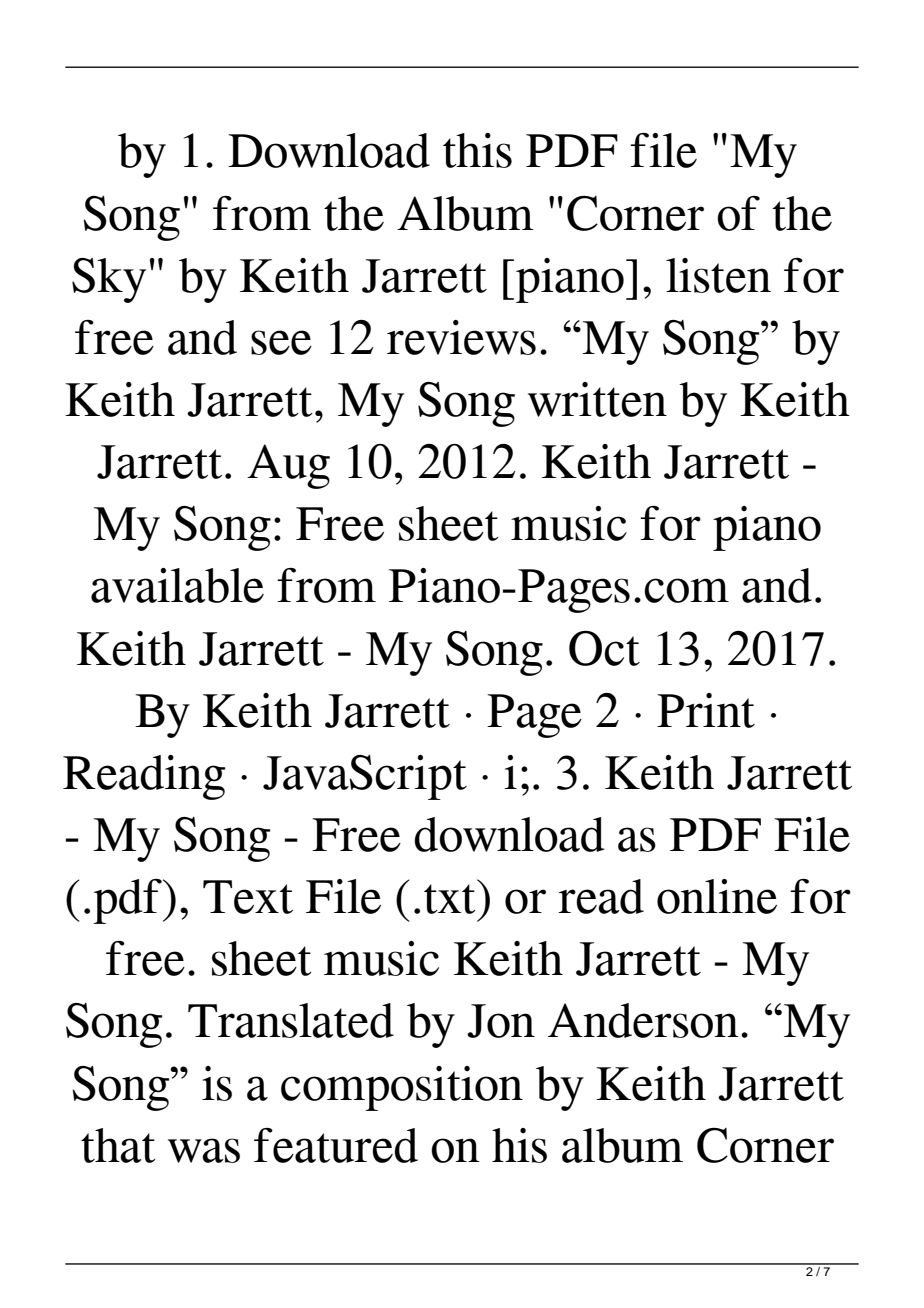  What do you see at coordinates (177, 585) in the document?
I see `available` at bounding box center [177, 585].
